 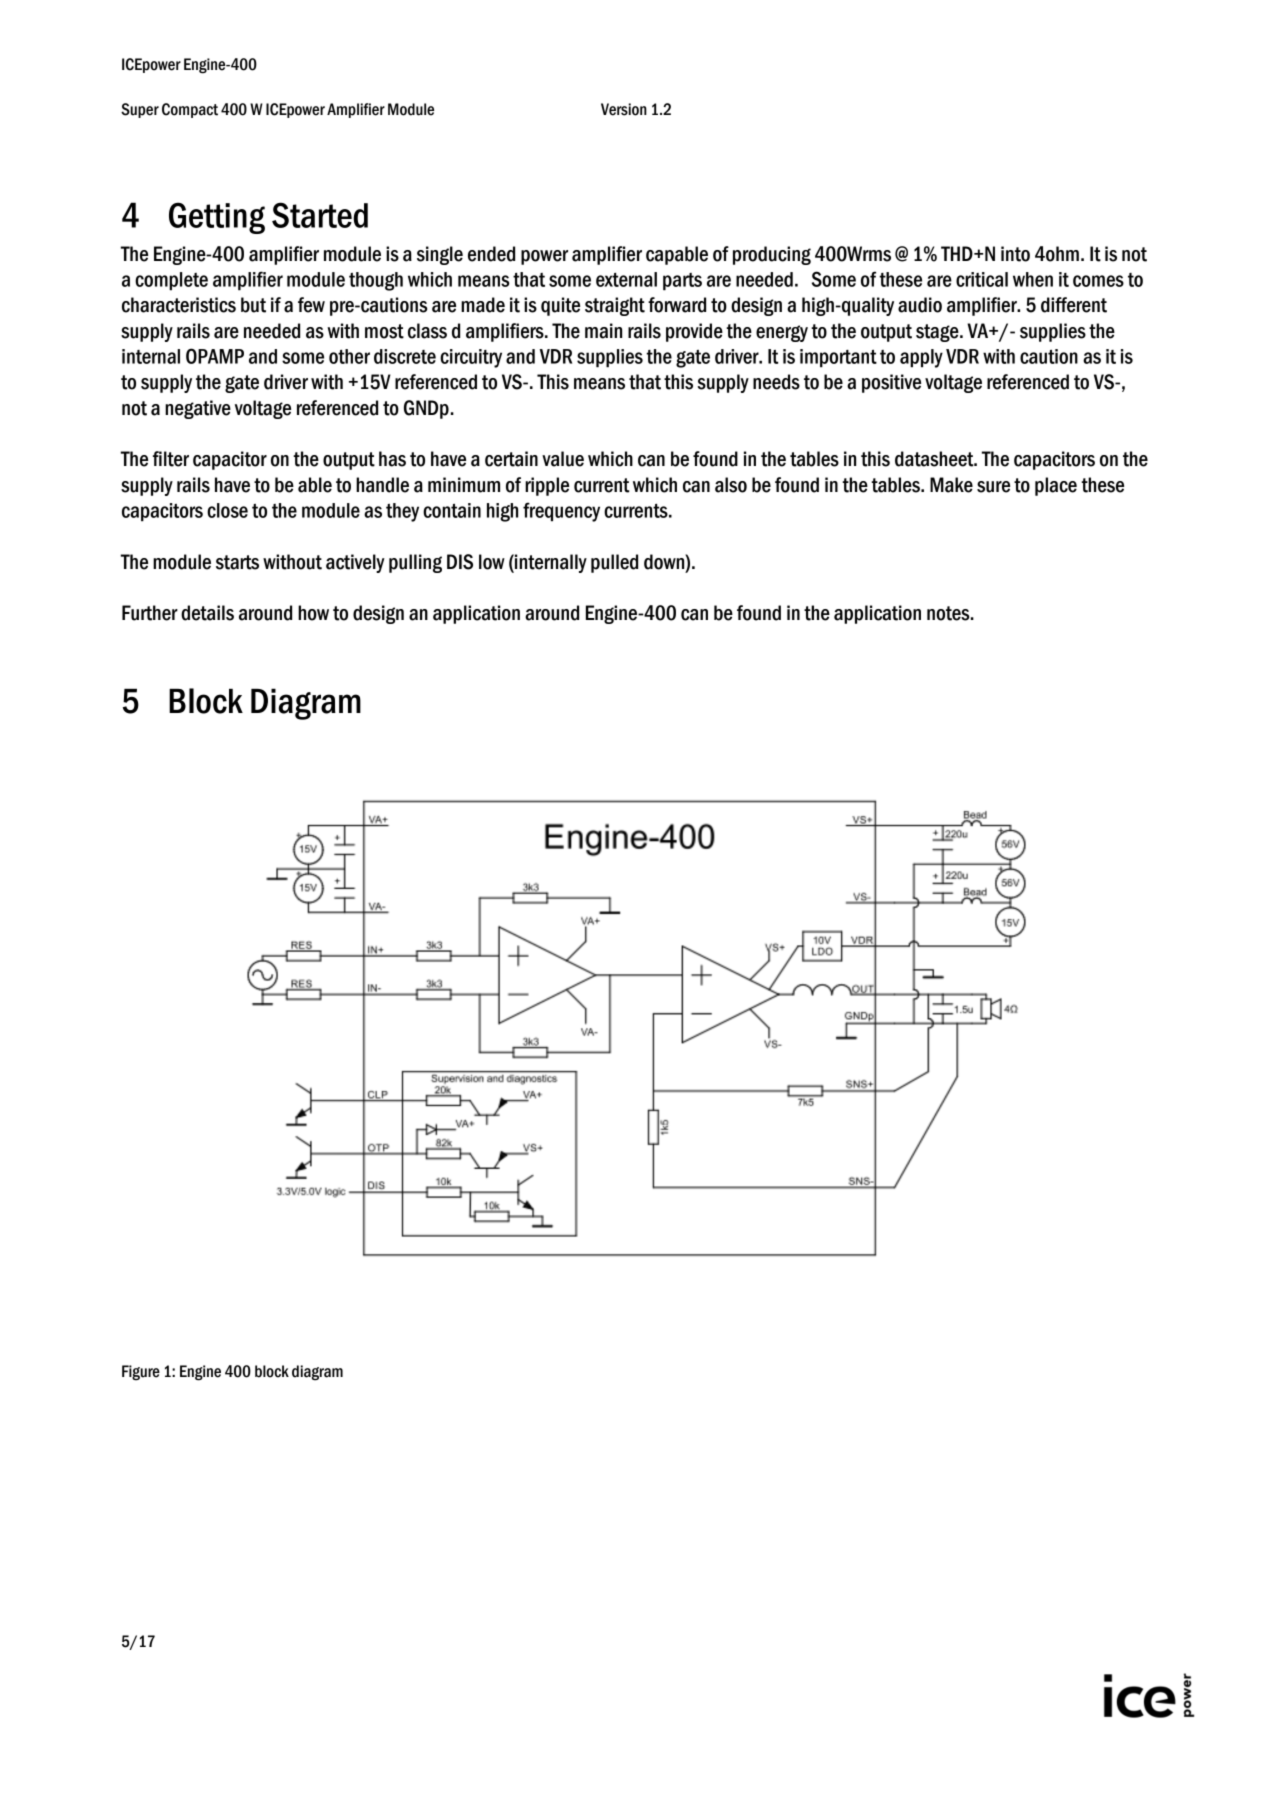 What do you see at coordinates (190, 110) in the screenshot?
I see `Compact` at bounding box center [190, 110].
